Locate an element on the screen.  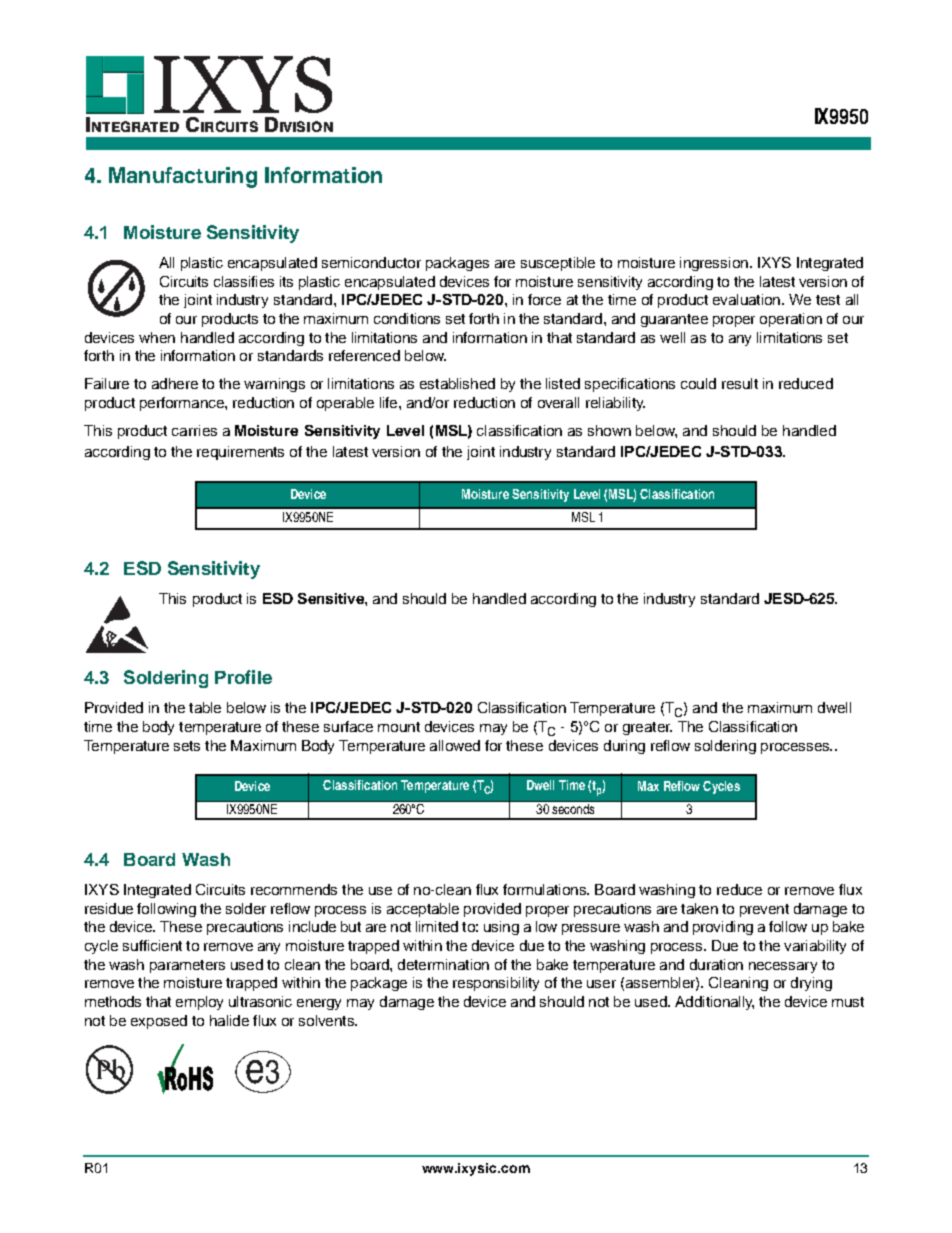
evaluation is located at coordinates (748, 299).
